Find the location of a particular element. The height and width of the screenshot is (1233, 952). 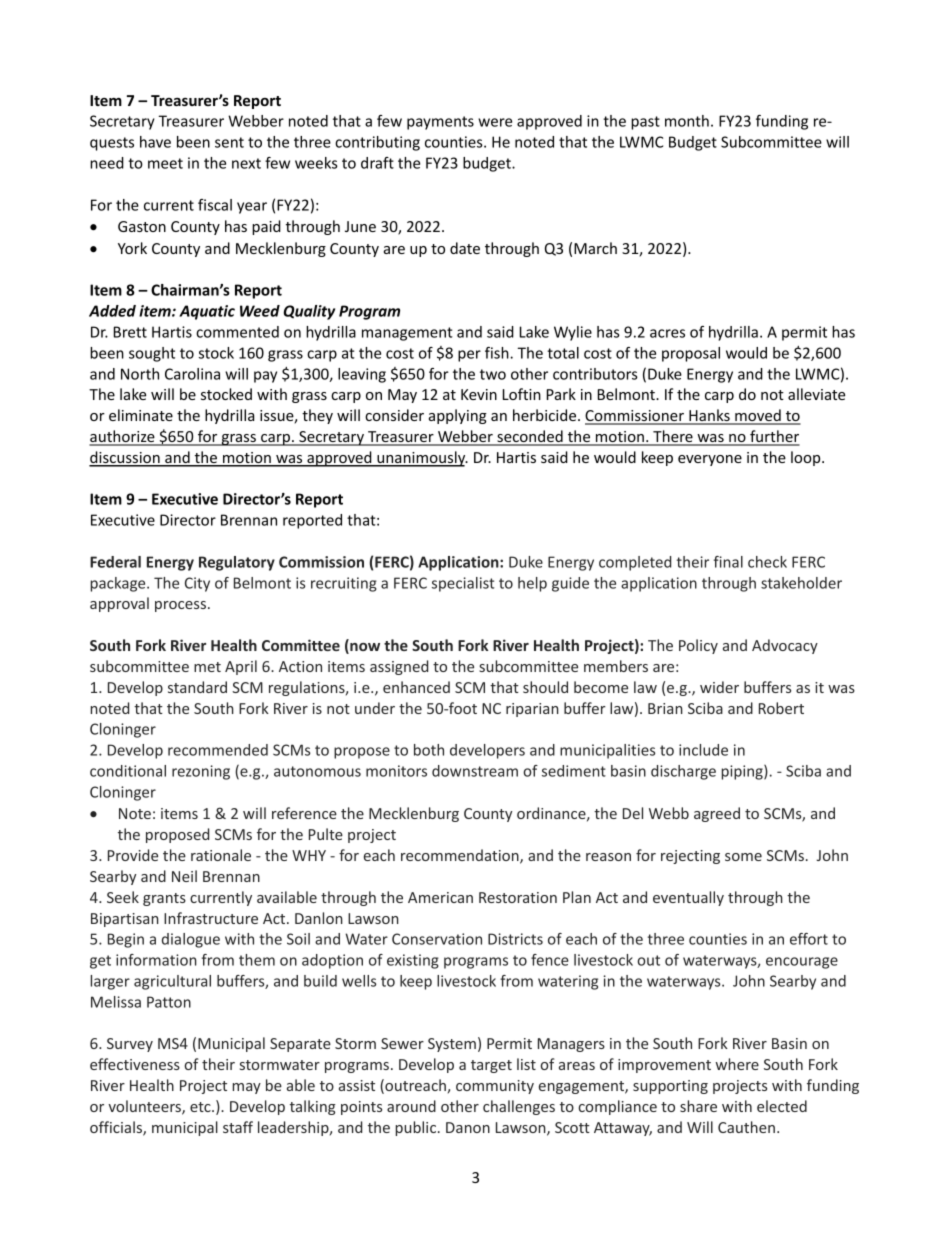

month is located at coordinates (687, 121).
